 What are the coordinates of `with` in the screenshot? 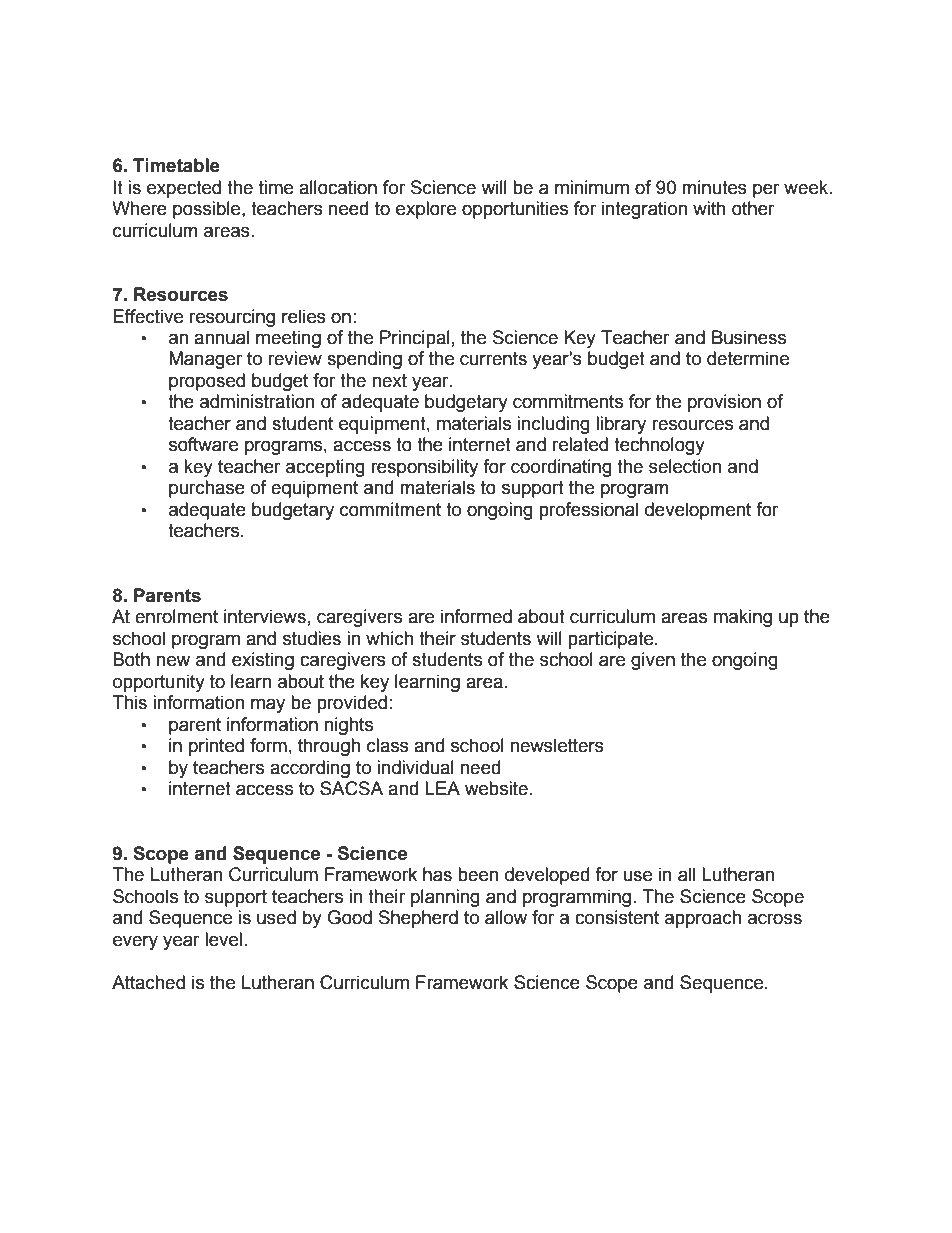 It's located at (709, 208).
